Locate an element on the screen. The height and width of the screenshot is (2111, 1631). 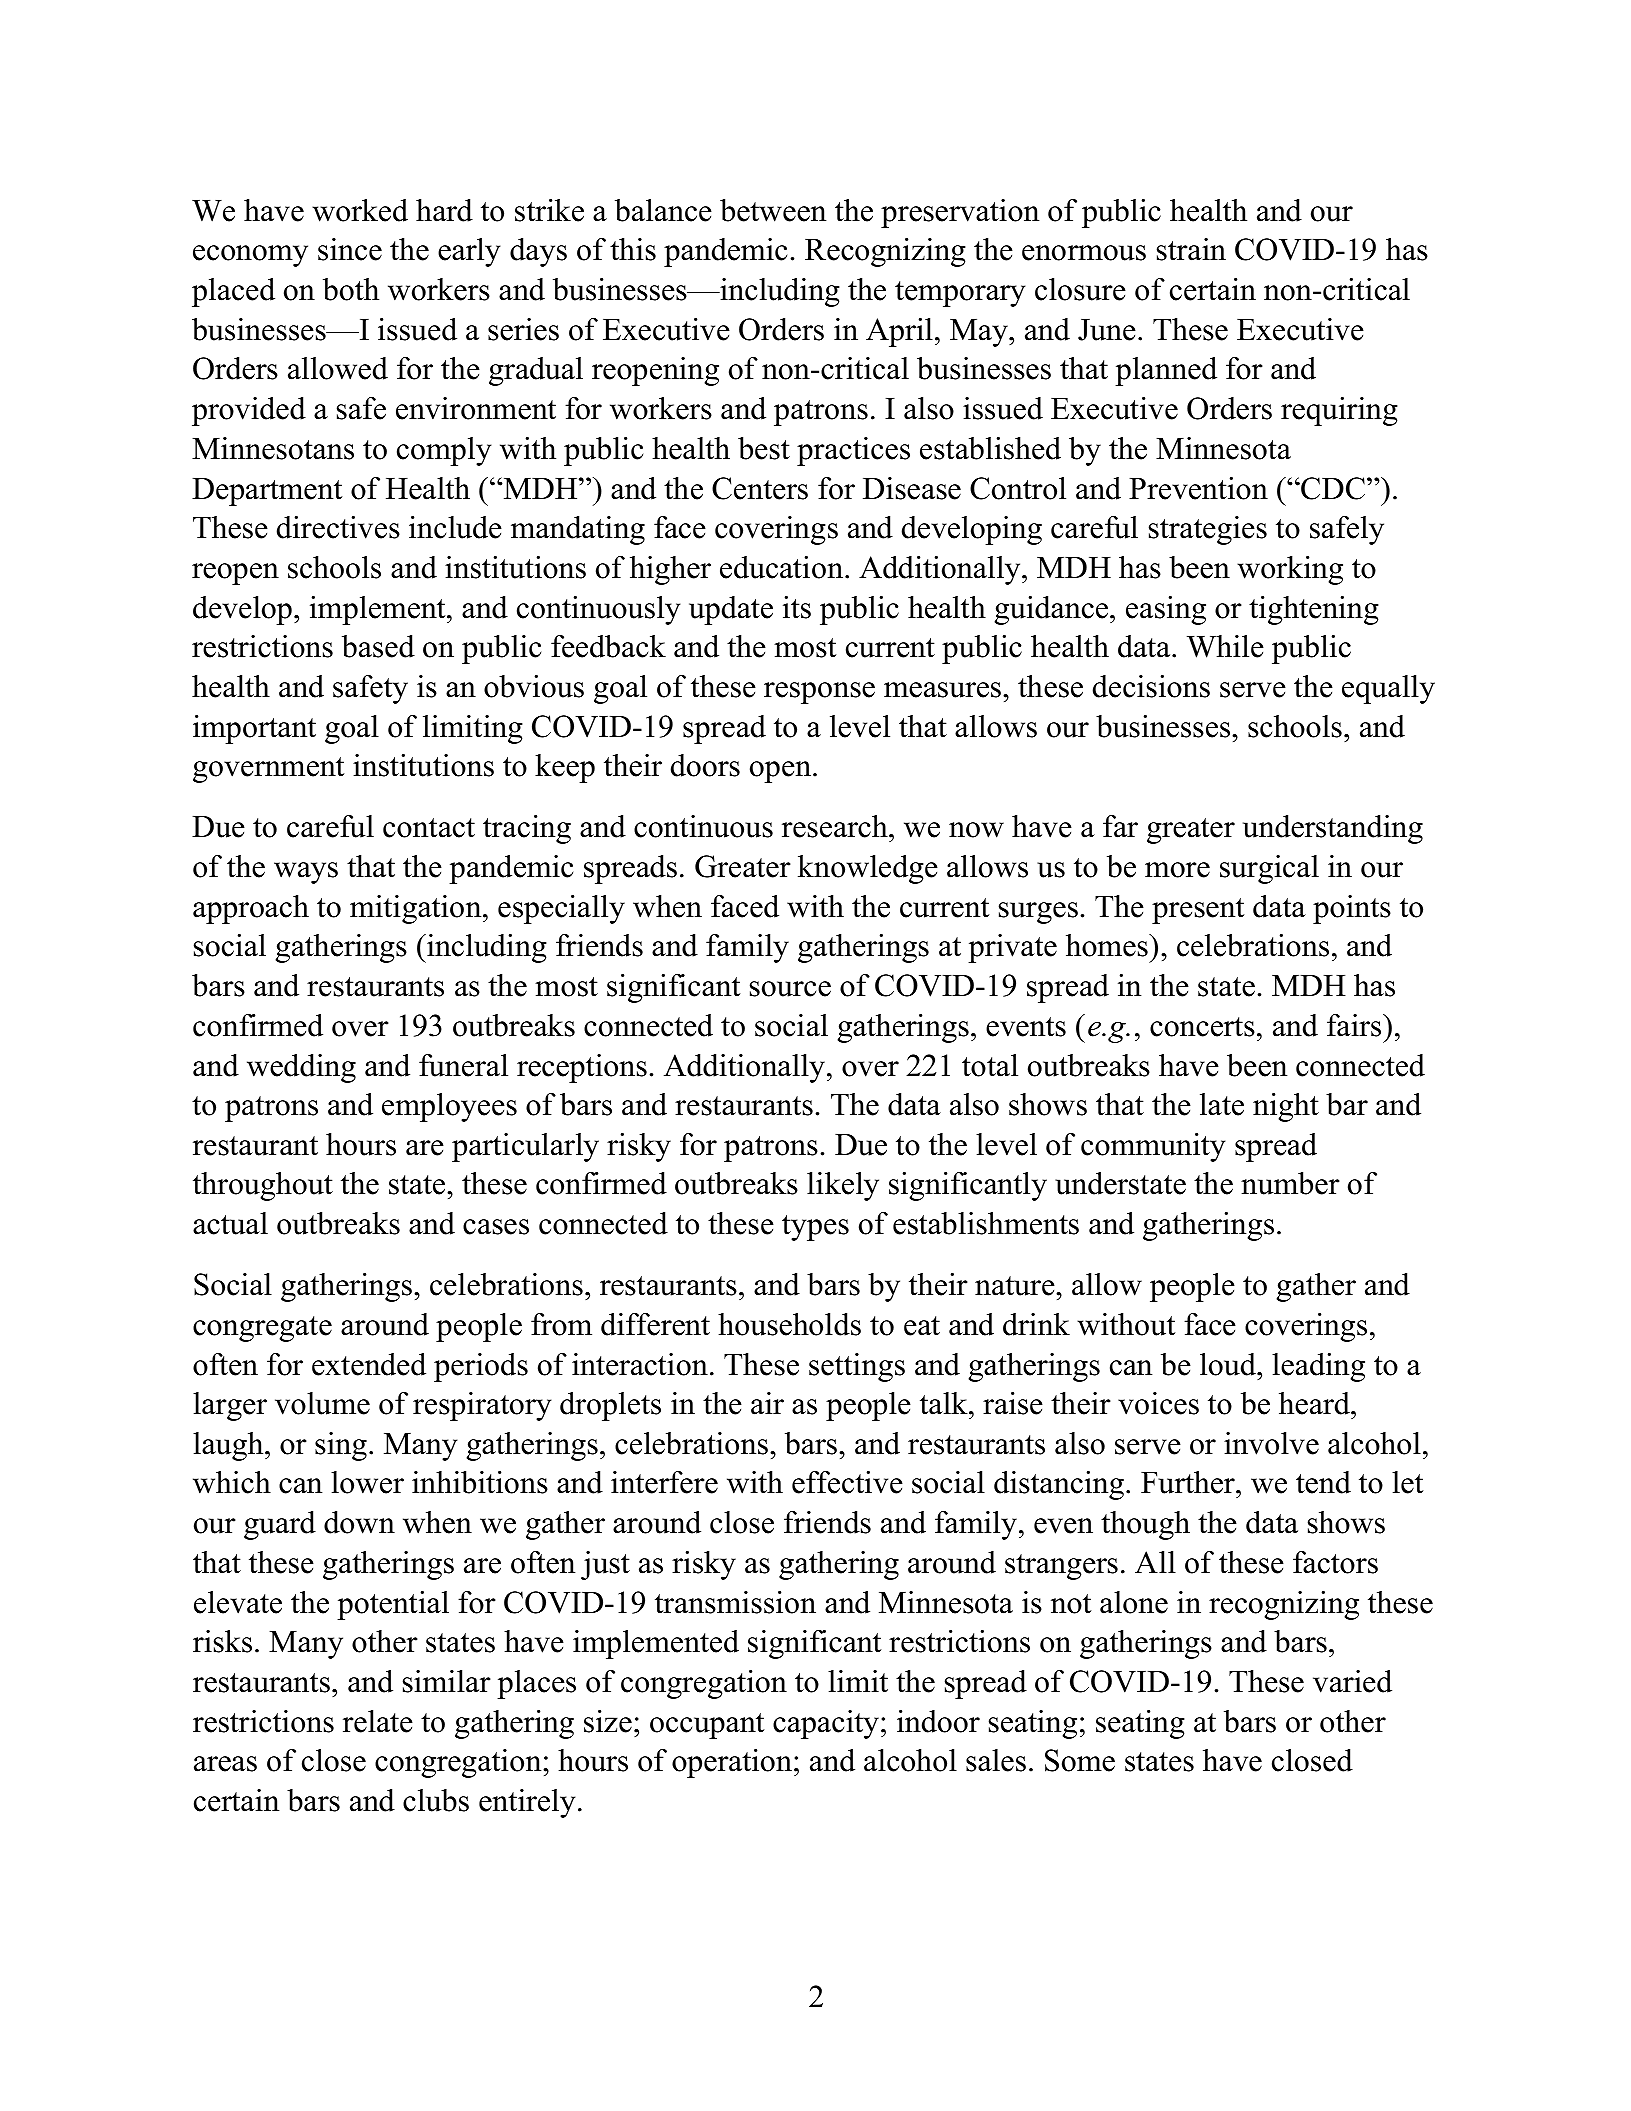
clubs is located at coordinates (436, 1800).
